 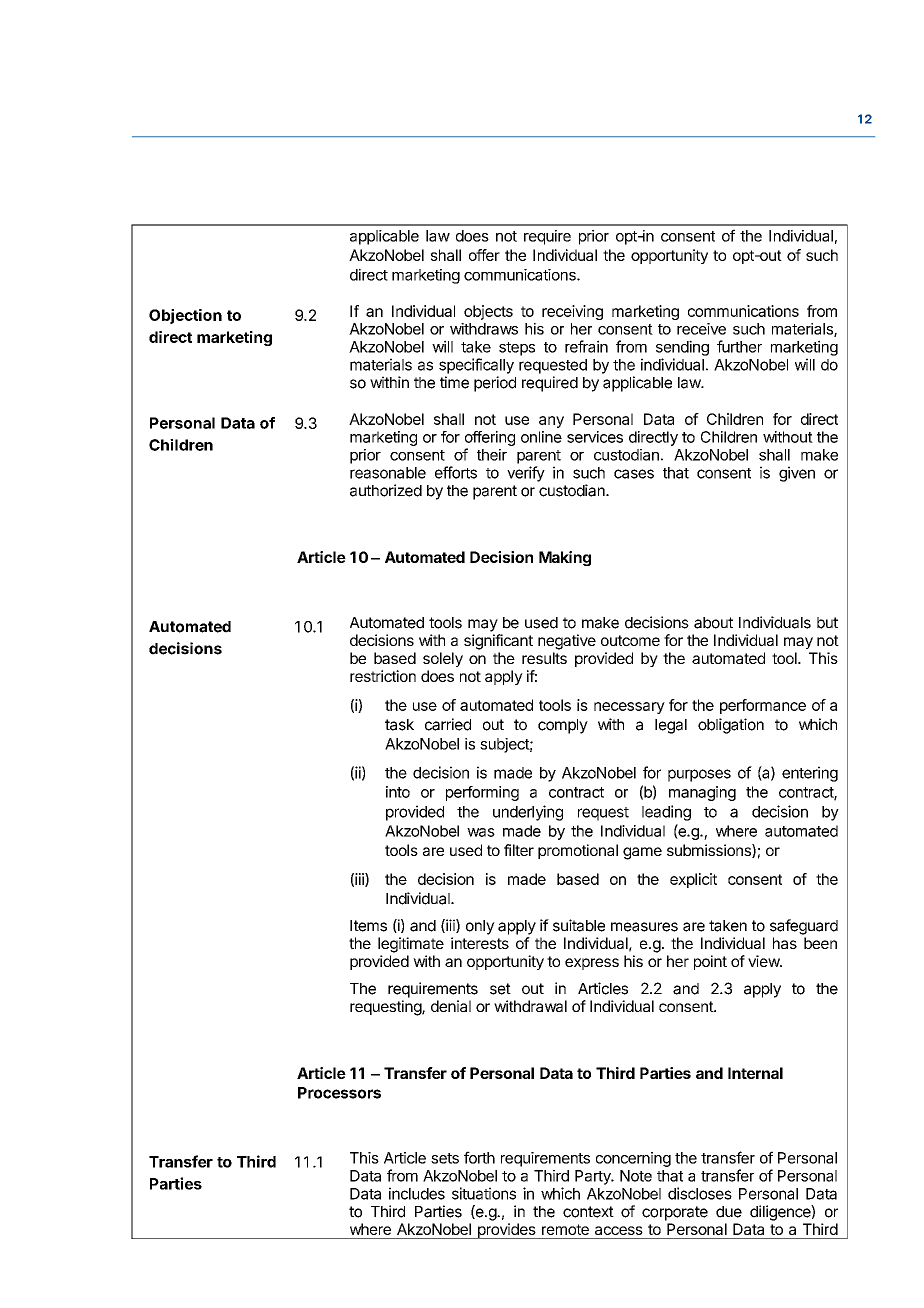 What do you see at coordinates (498, 642) in the screenshot?
I see `significant` at bounding box center [498, 642].
